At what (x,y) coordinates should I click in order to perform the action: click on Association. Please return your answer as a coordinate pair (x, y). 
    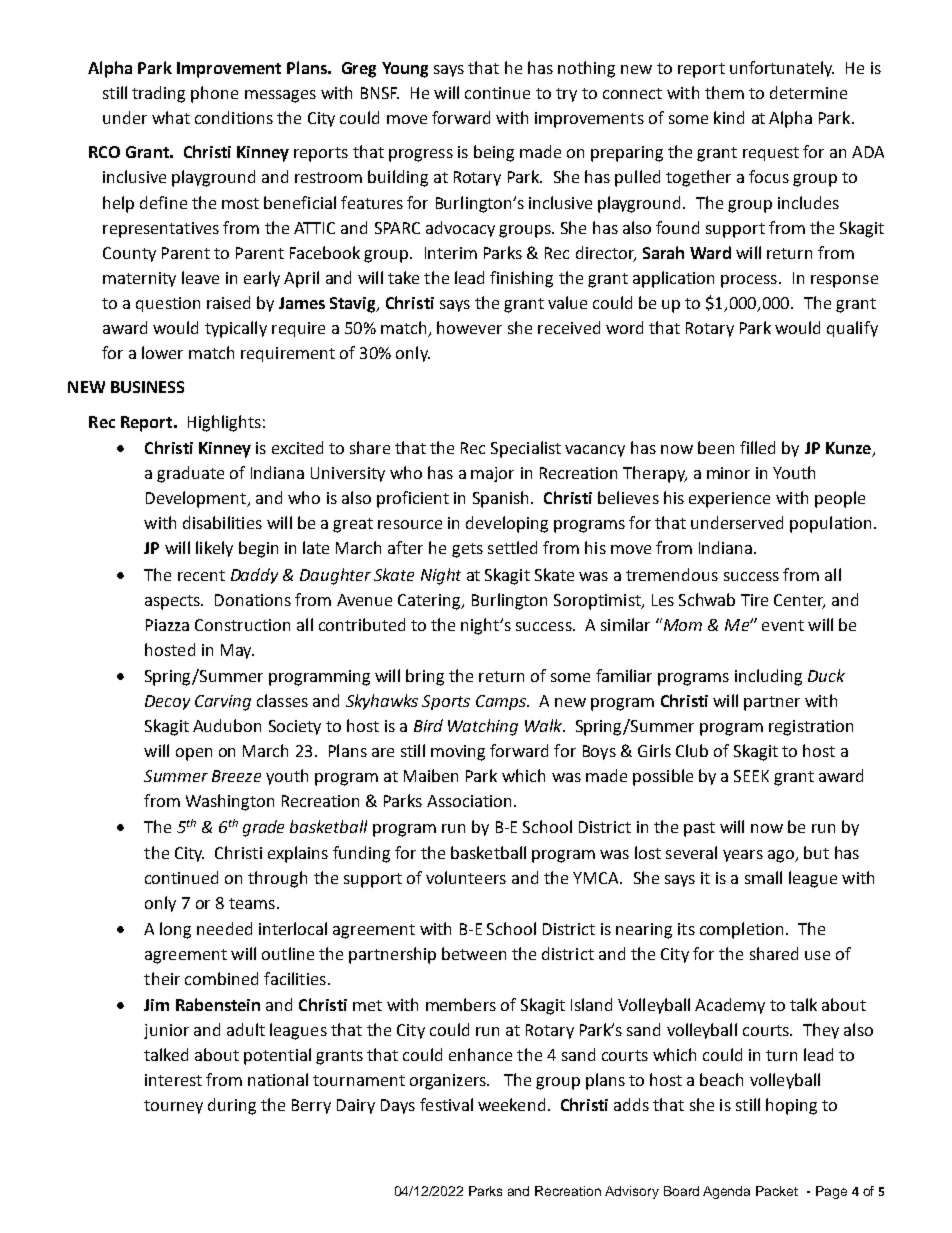
    Looking at the image, I should click on (469, 801).
